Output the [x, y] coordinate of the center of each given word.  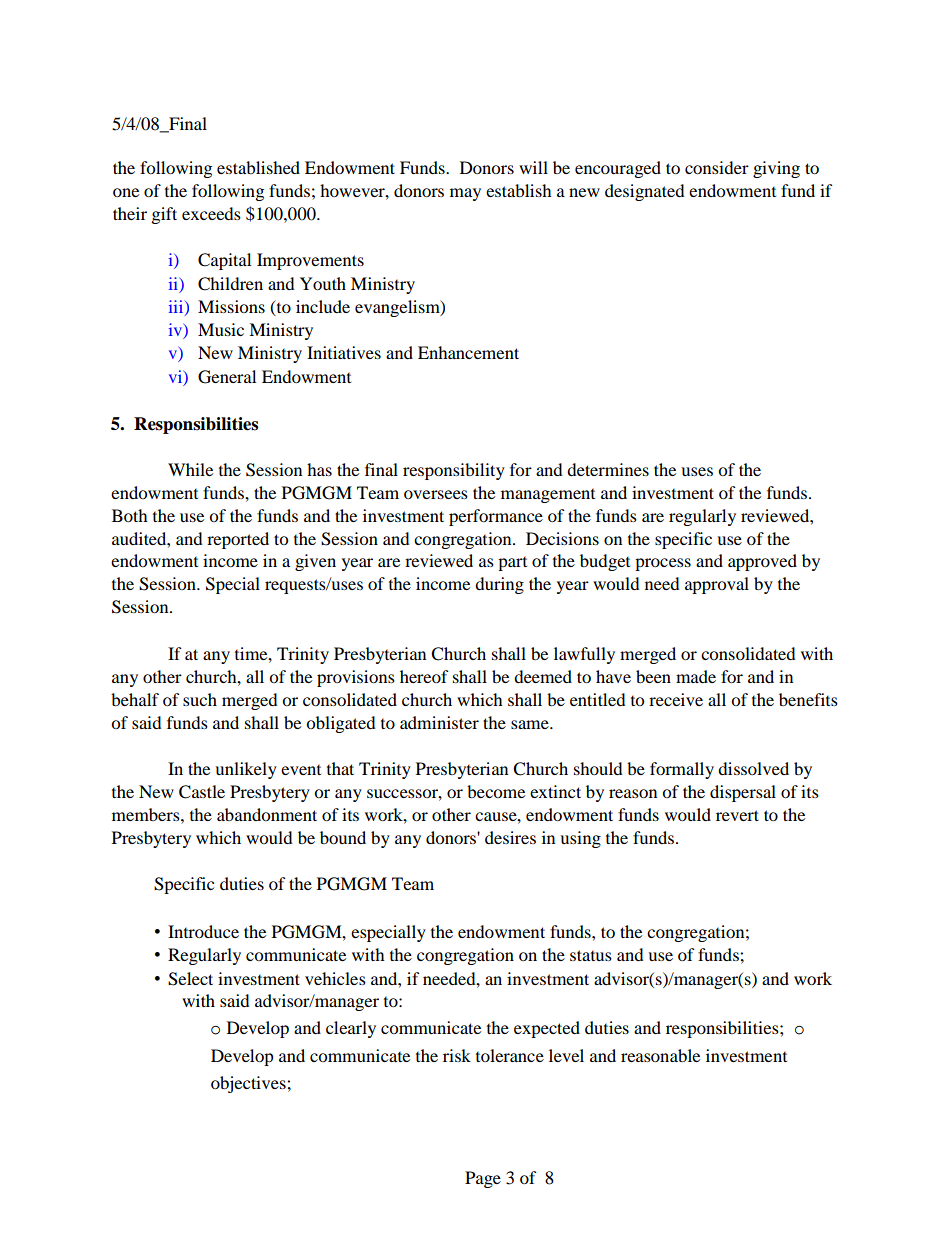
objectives [249, 1084]
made [696, 676]
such [200, 699]
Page [483, 1179]
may [465, 194]
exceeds [211, 213]
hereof [424, 676]
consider [717, 167]
